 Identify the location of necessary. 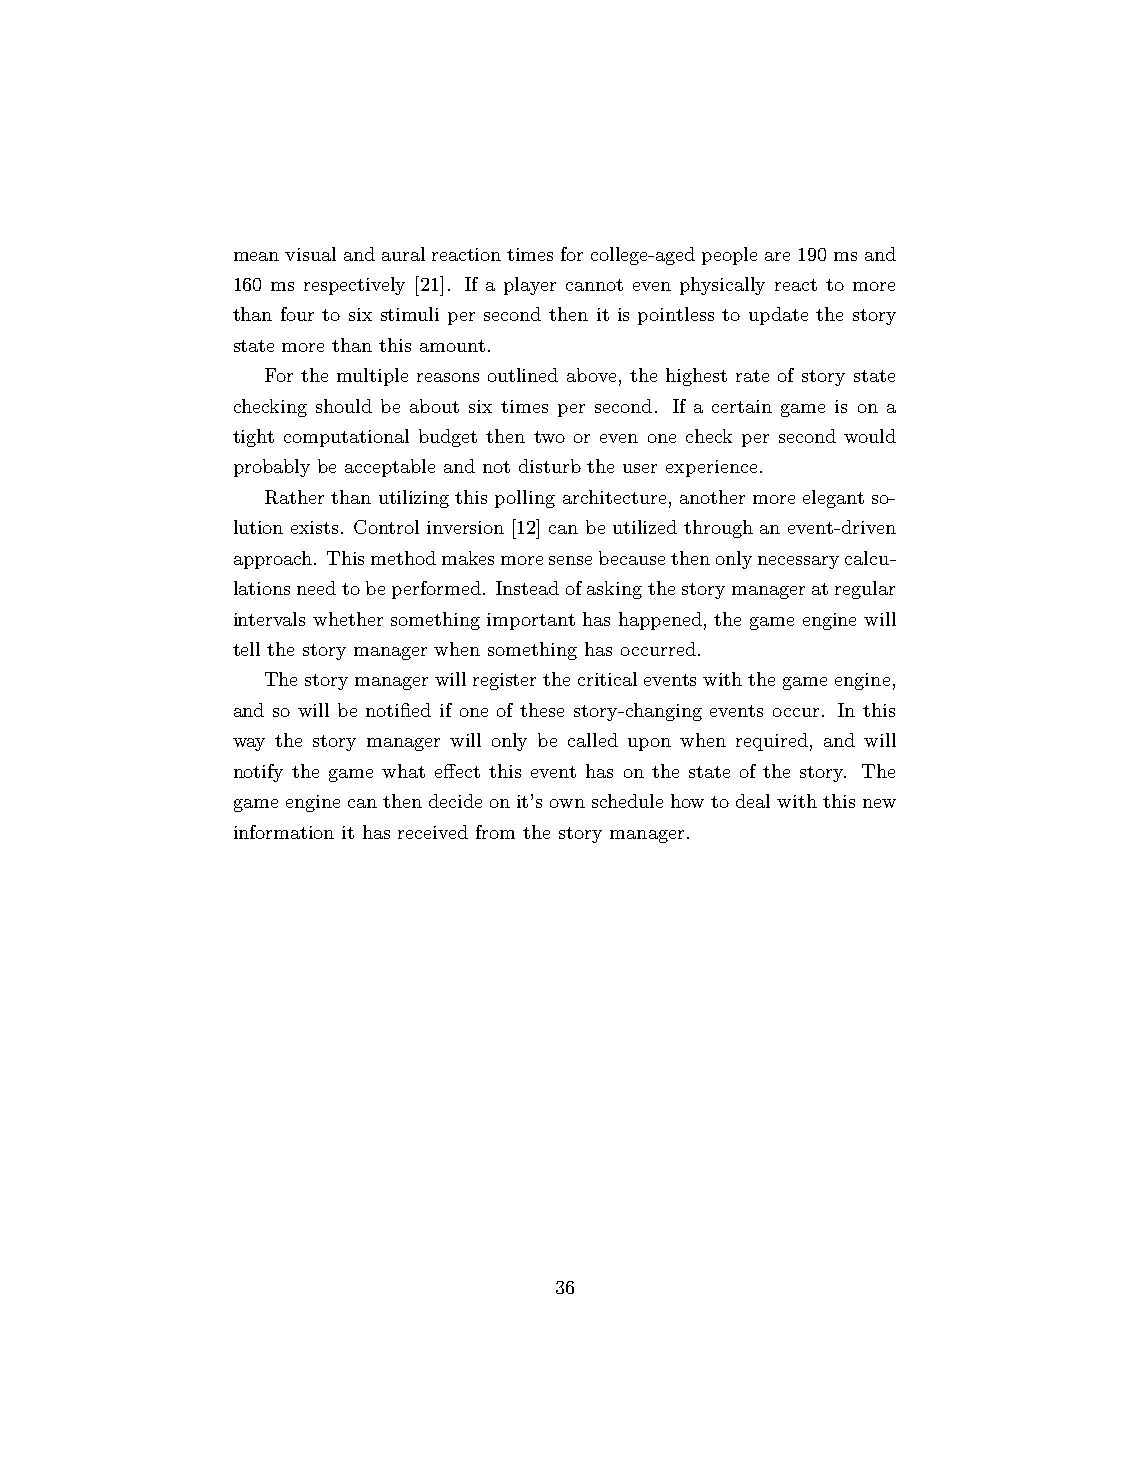
(798, 562).
